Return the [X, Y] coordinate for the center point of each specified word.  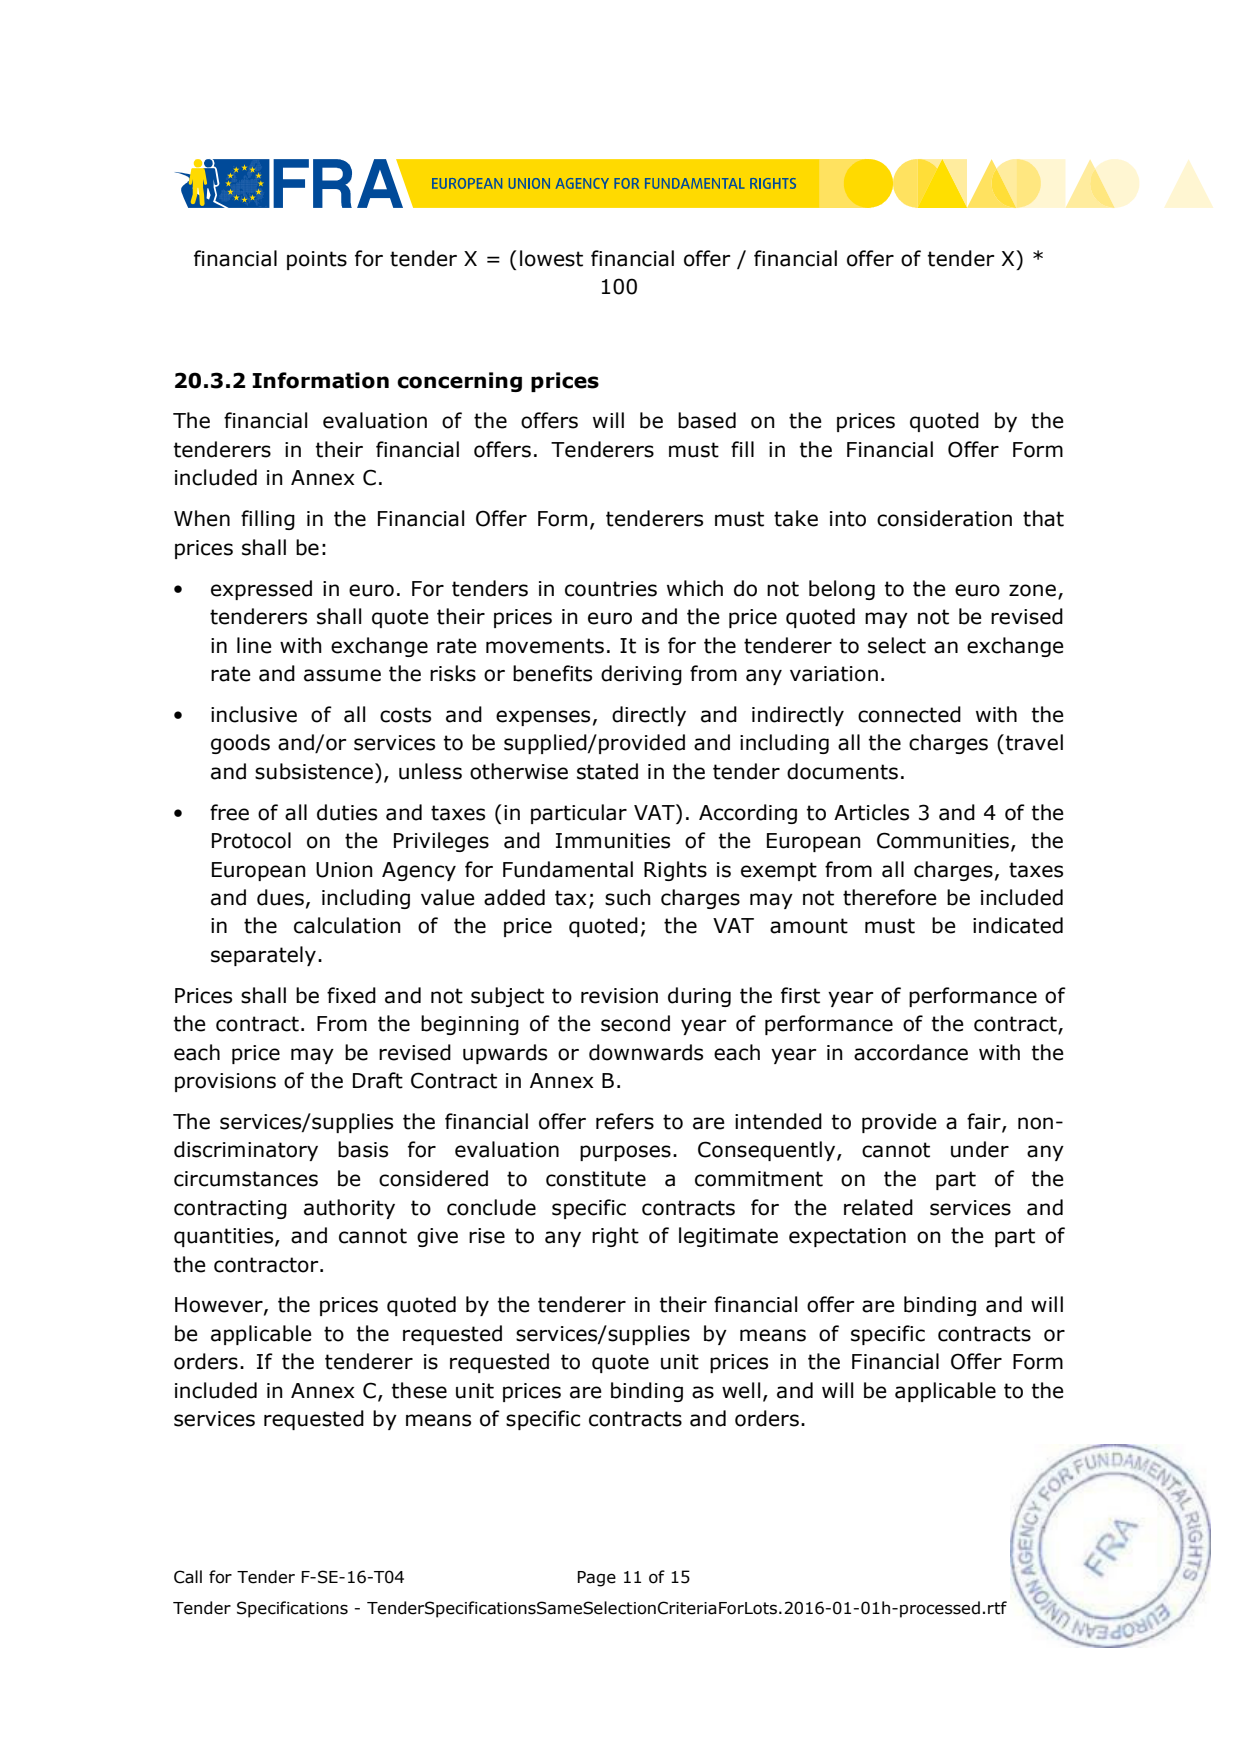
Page [596, 1579]
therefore [890, 897]
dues [280, 897]
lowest [551, 258]
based [707, 420]
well [741, 1390]
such [628, 897]
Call [188, 1577]
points [317, 260]
